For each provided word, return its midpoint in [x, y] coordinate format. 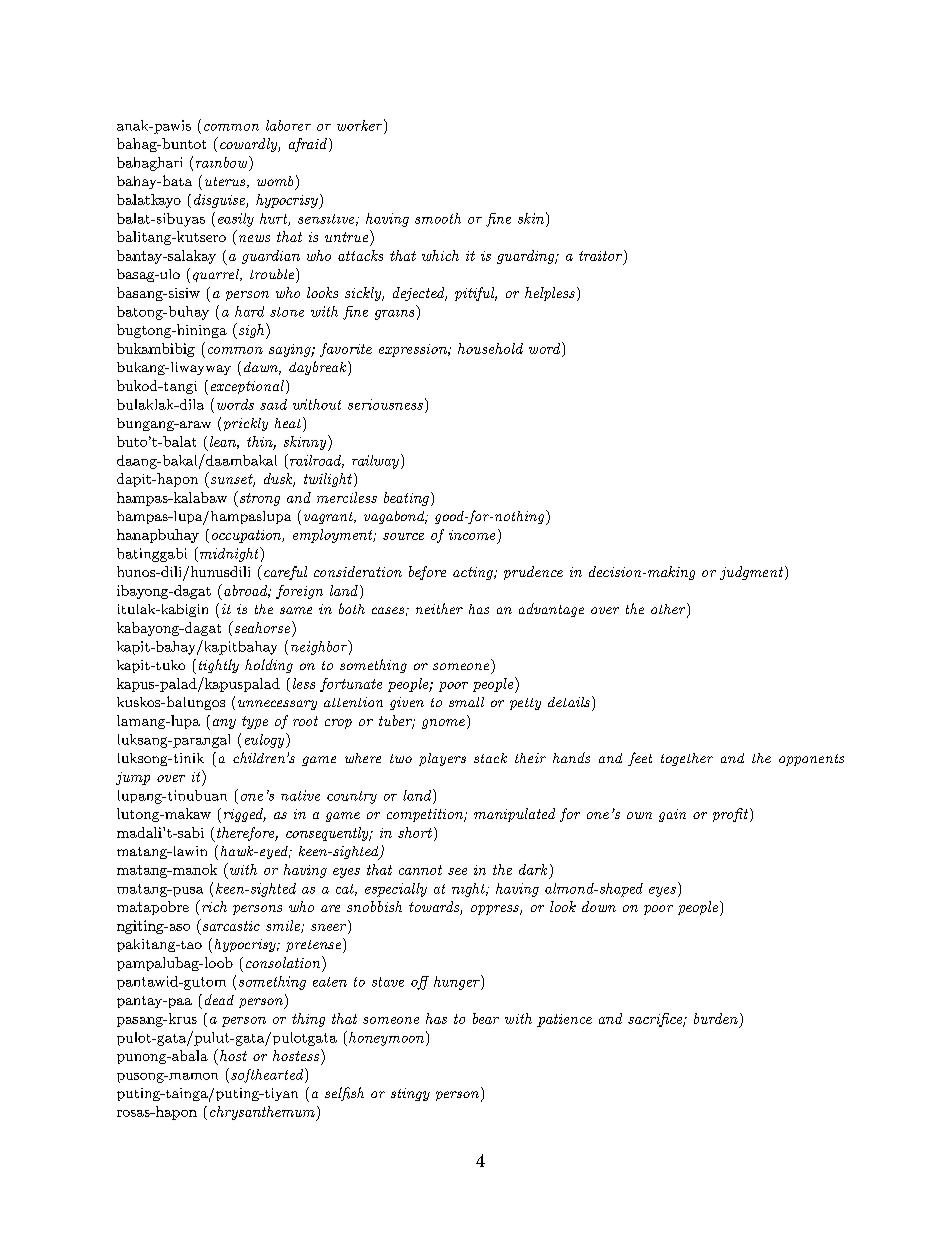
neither [439, 608]
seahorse [262, 627]
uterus [226, 182]
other [668, 609]
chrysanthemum [263, 1113]
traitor [600, 256]
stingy [410, 1094]
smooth [438, 218]
